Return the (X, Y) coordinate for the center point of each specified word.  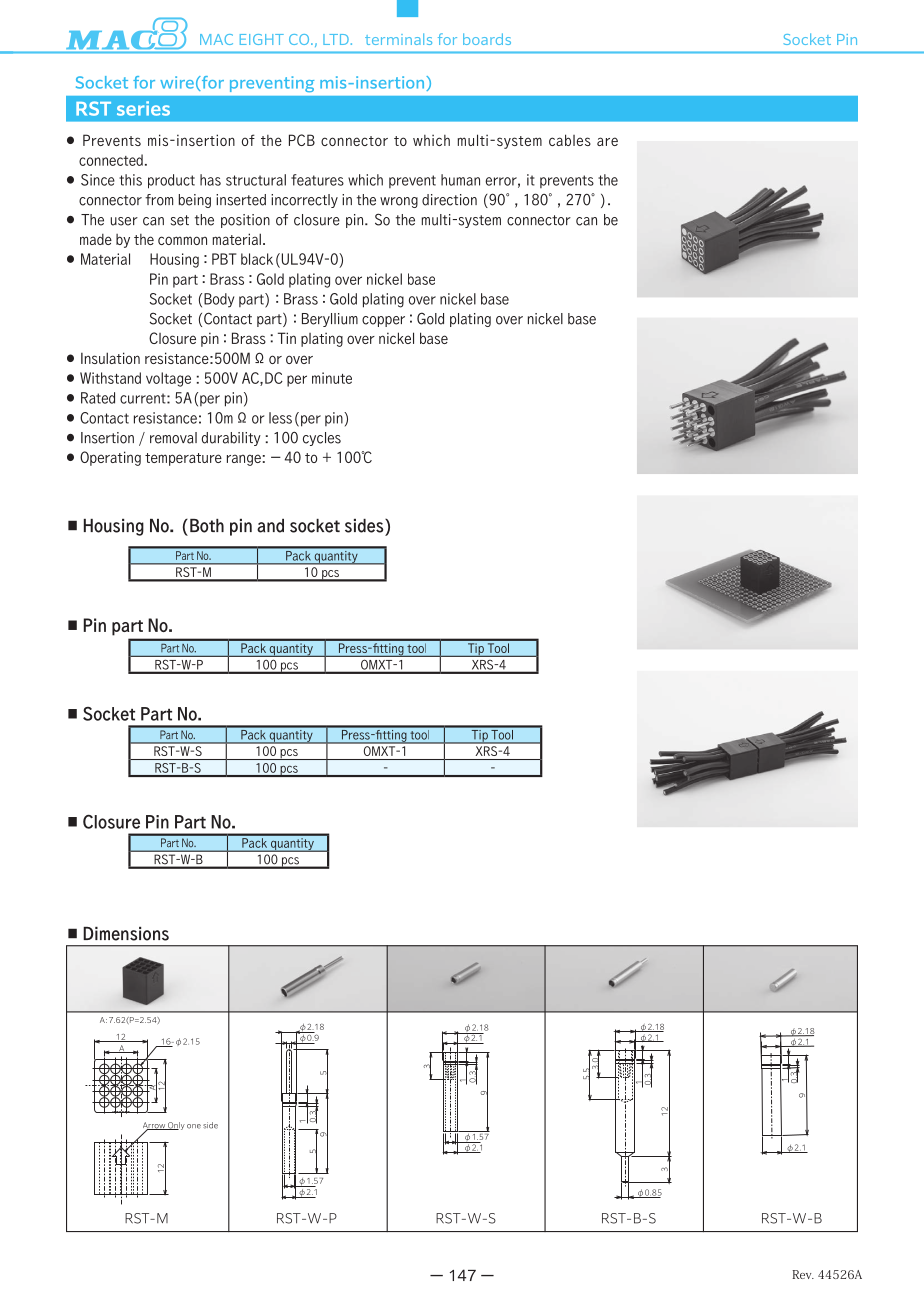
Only (175, 1126)
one (194, 1126)
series (143, 108)
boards (487, 39)
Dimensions (126, 934)
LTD (336, 39)
